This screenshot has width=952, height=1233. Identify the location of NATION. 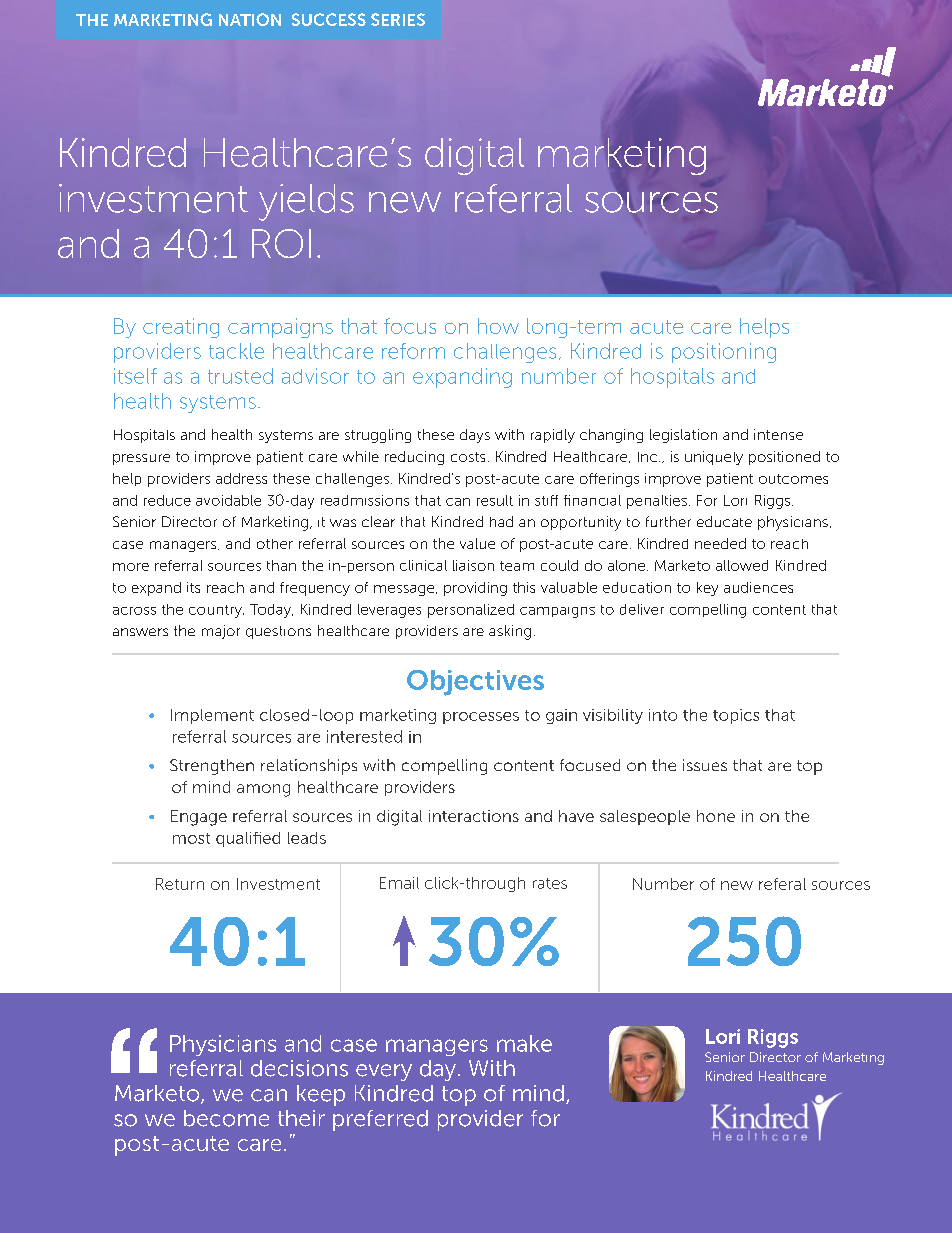
(250, 19).
